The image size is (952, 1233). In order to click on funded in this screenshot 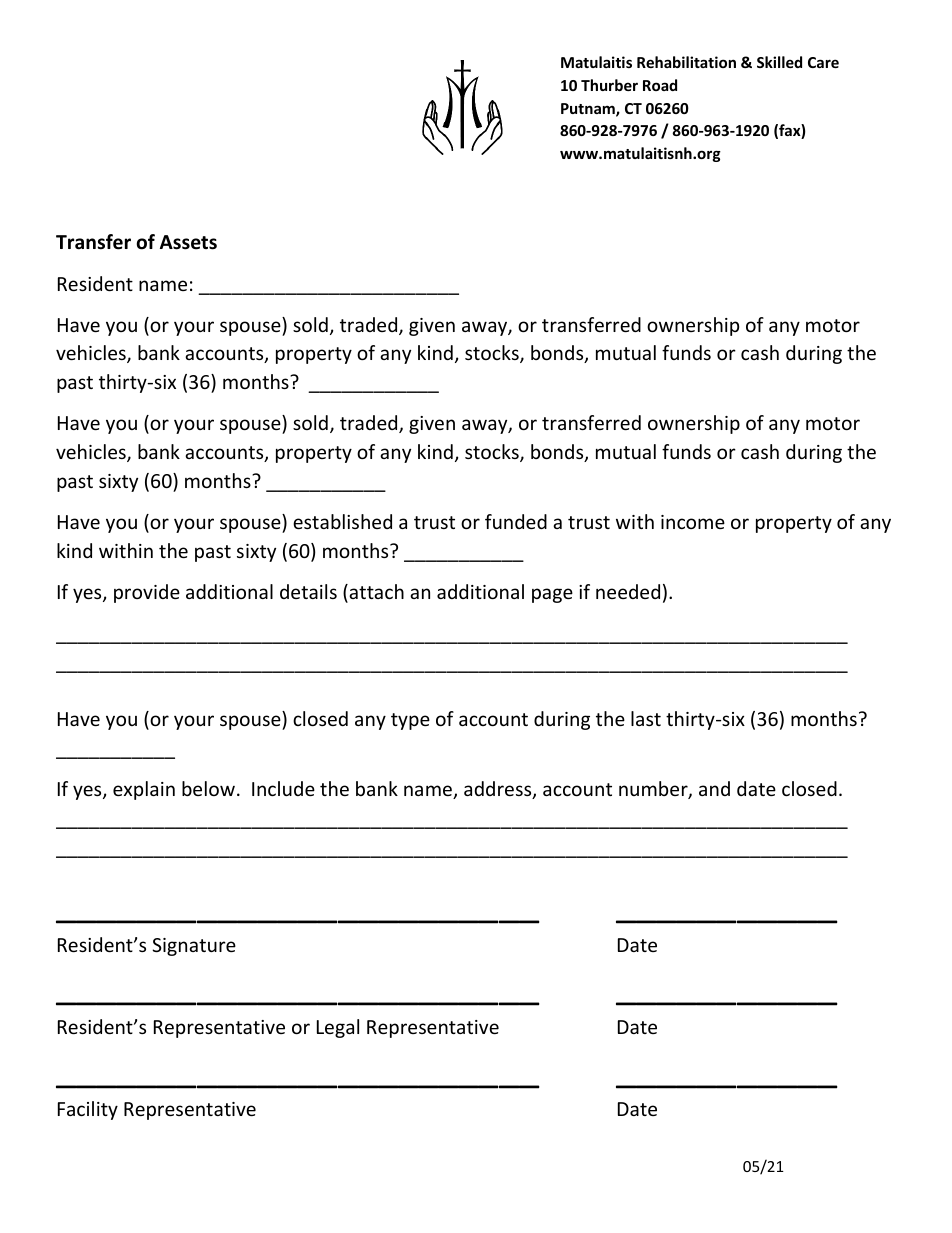, I will do `click(516, 521)`.
